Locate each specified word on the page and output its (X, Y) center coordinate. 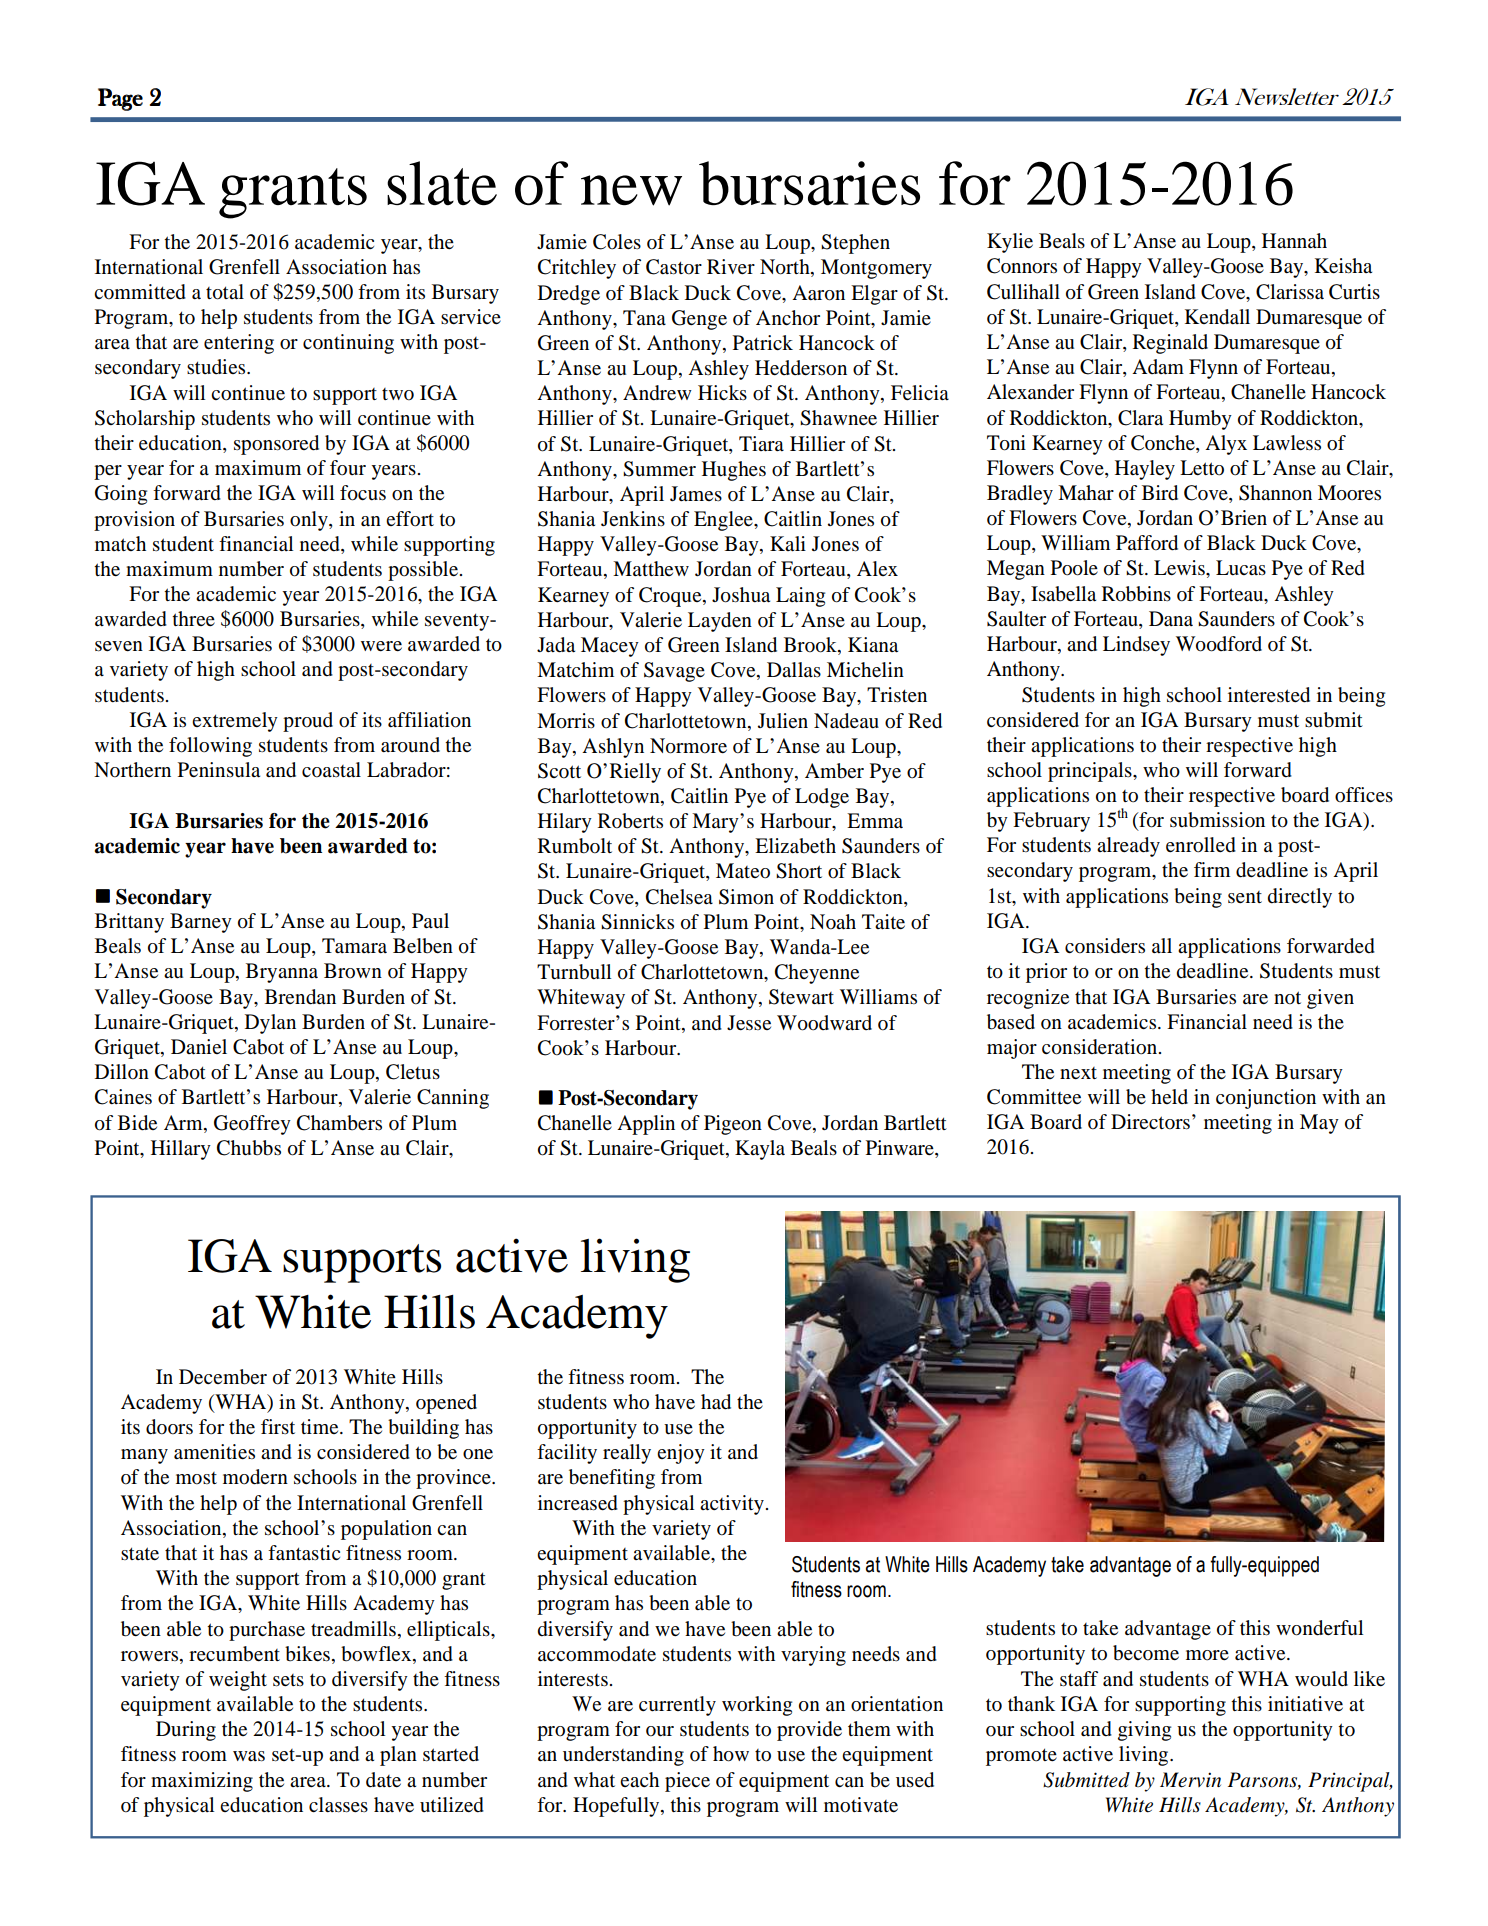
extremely (235, 722)
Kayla (760, 1150)
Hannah (1294, 241)
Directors (1150, 1122)
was (249, 1756)
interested (1269, 695)
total (225, 292)
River (731, 266)
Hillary (181, 1150)
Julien (783, 721)
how (731, 1754)
